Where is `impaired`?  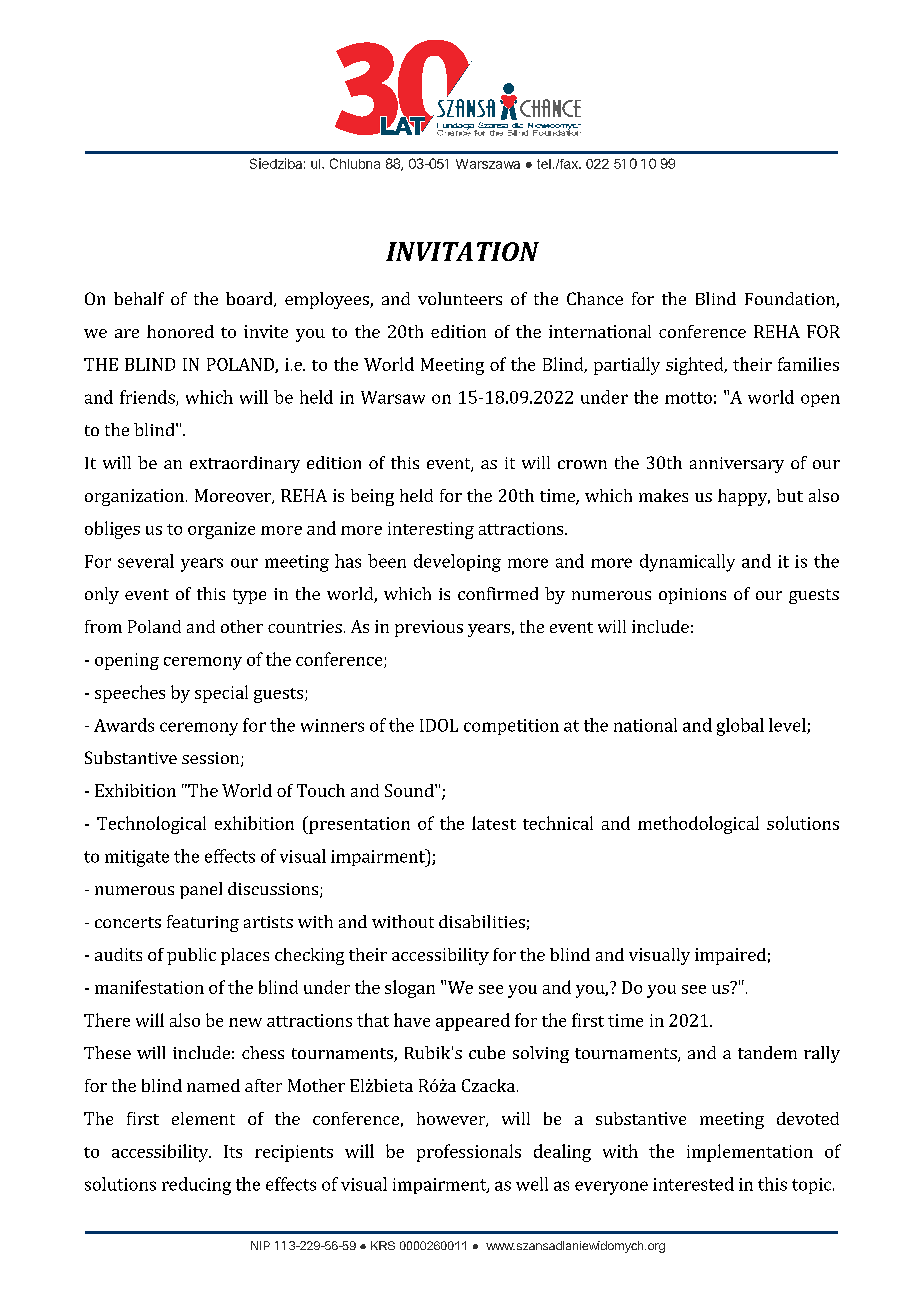
impaired is located at coordinates (730, 956).
